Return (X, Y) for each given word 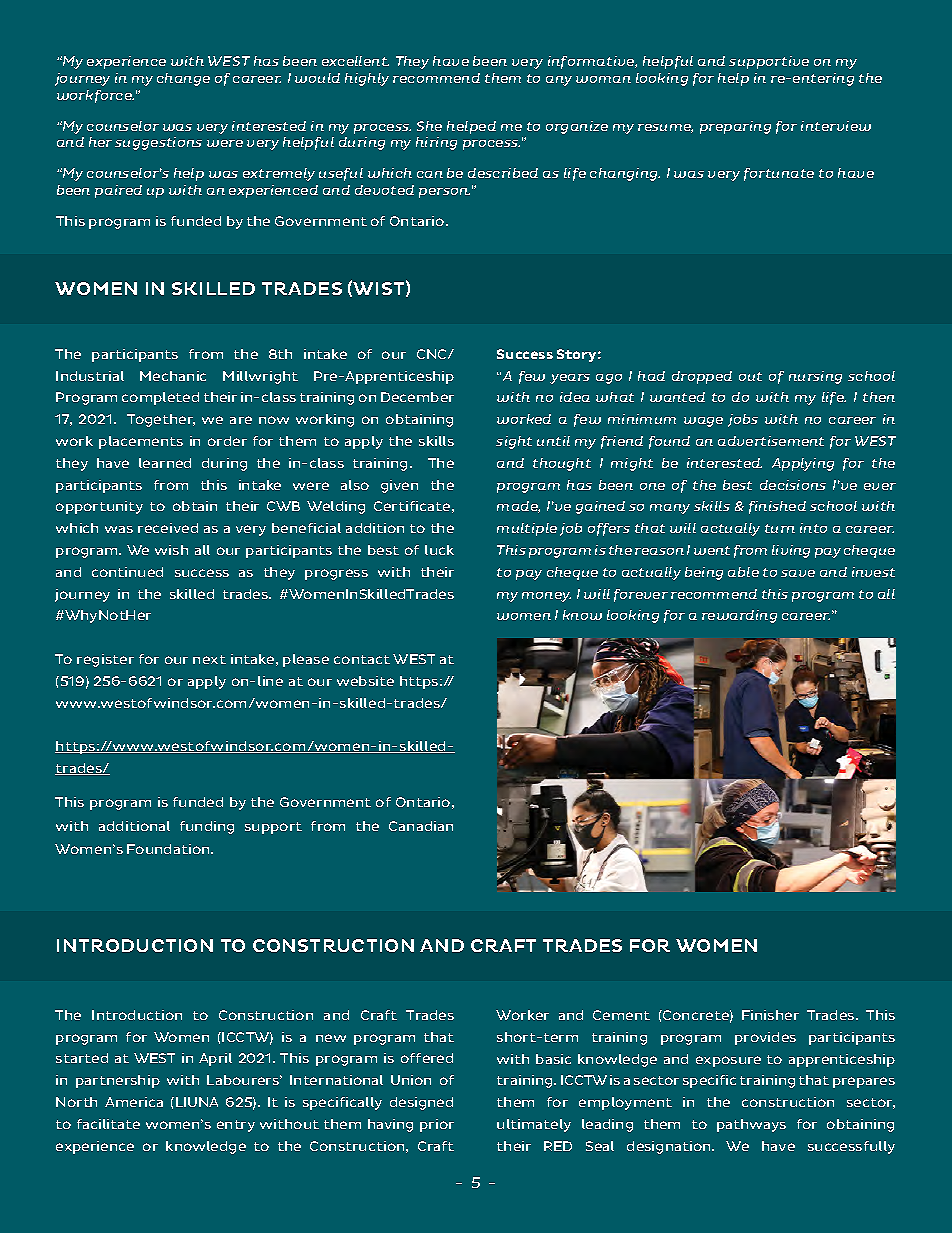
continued (127, 572)
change (183, 79)
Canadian (421, 826)
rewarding (739, 616)
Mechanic (173, 376)
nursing (815, 377)
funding (207, 827)
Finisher (770, 1015)
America (134, 1102)
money (546, 597)
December (417, 397)
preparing (735, 127)
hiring (436, 143)
